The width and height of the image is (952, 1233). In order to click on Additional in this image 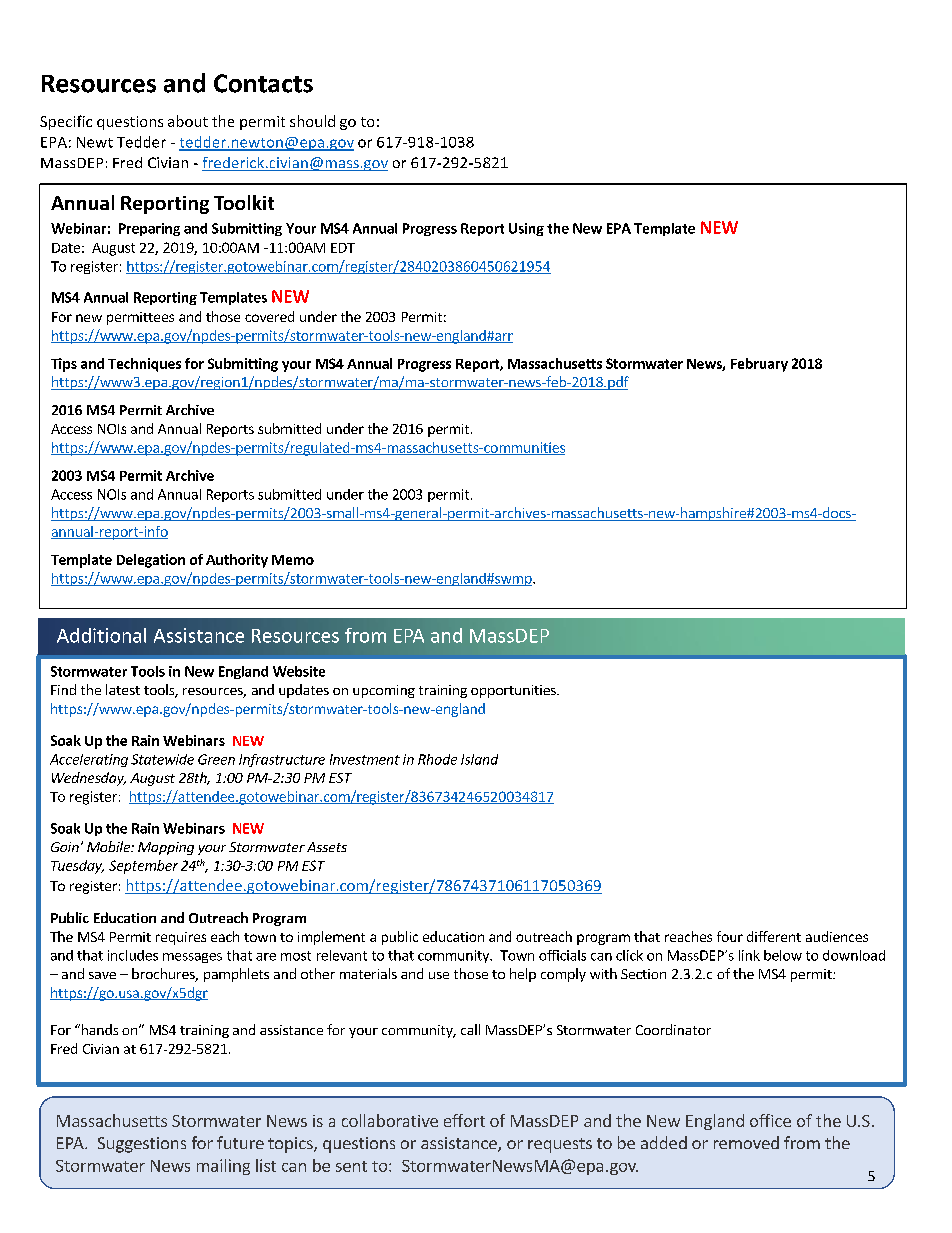, I will do `click(101, 635)`.
